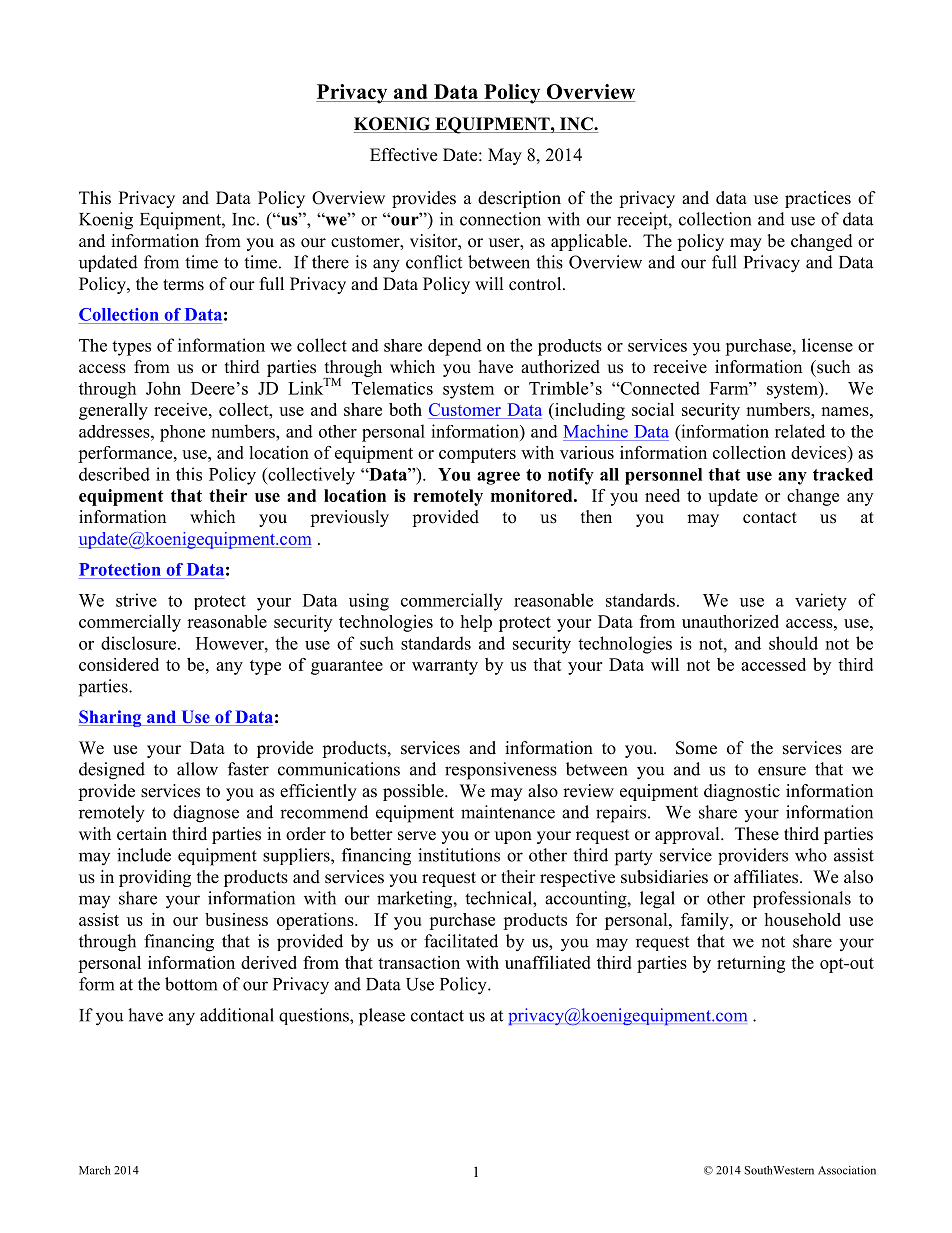 This screenshot has width=952, height=1233. I want to click on description, so click(519, 199).
